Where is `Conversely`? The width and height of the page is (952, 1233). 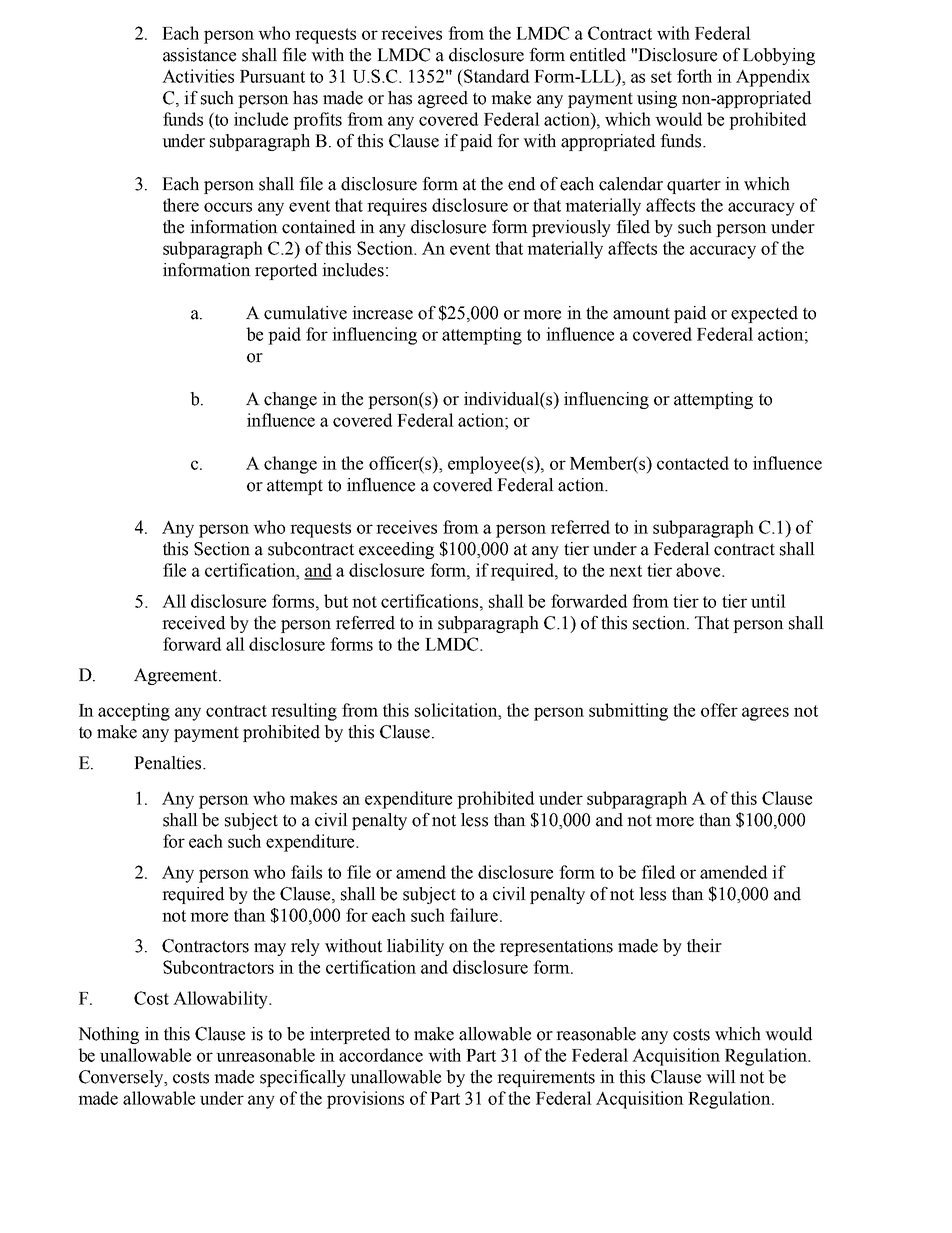 Conversely is located at coordinates (122, 1078).
